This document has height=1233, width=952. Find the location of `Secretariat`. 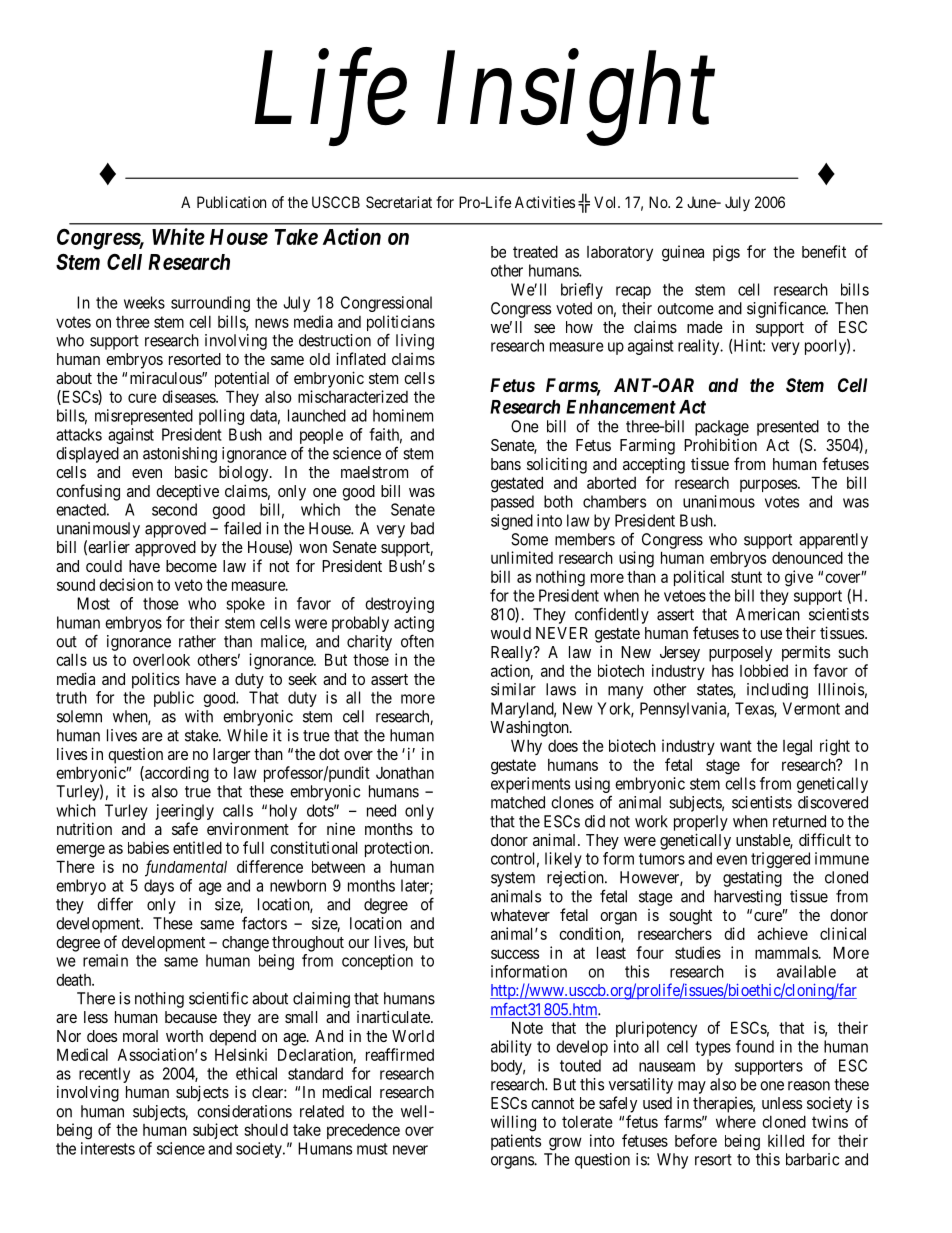

Secretariat is located at coordinates (399, 202).
